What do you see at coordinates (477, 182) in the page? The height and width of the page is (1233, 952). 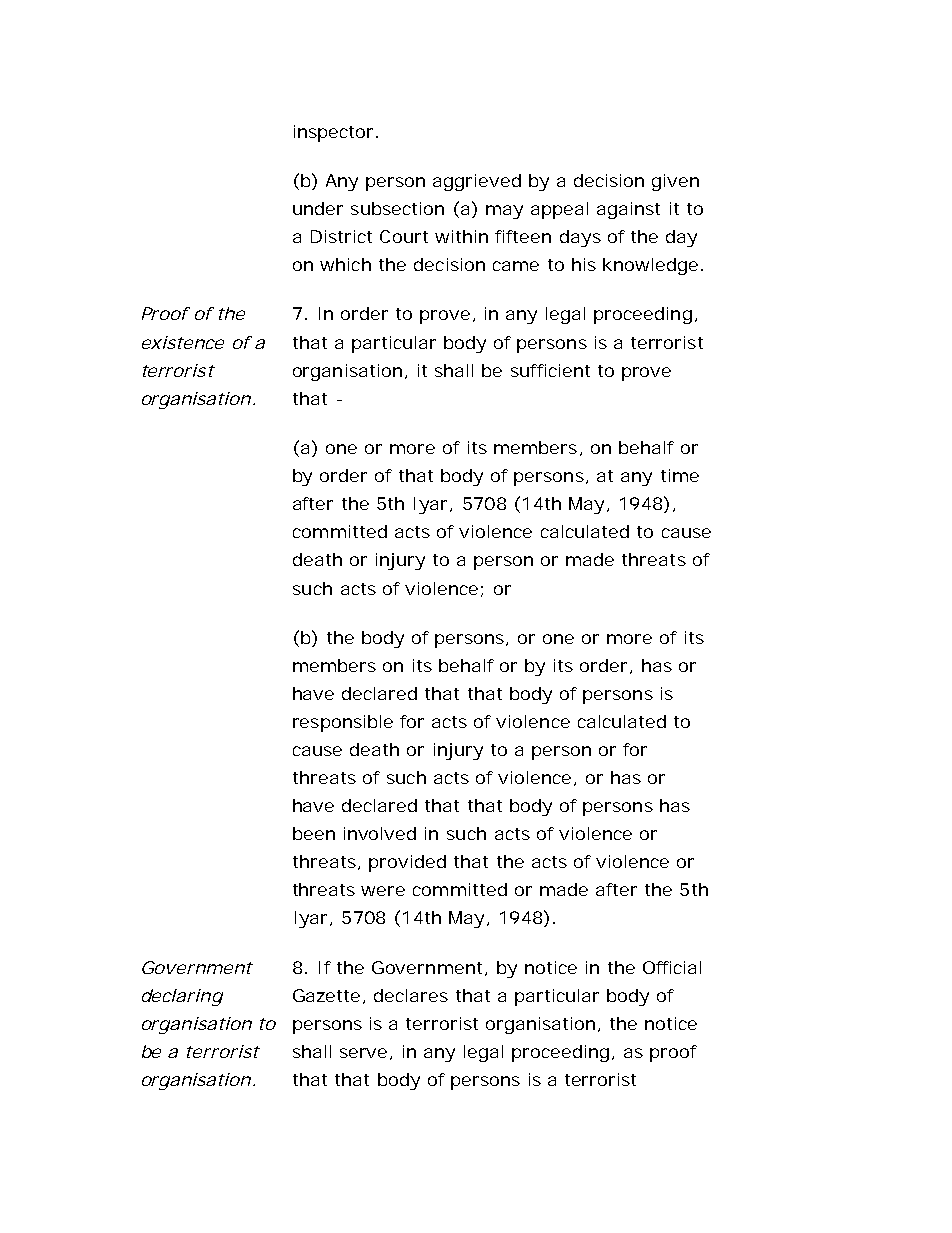 I see `aggrieved` at bounding box center [477, 182].
